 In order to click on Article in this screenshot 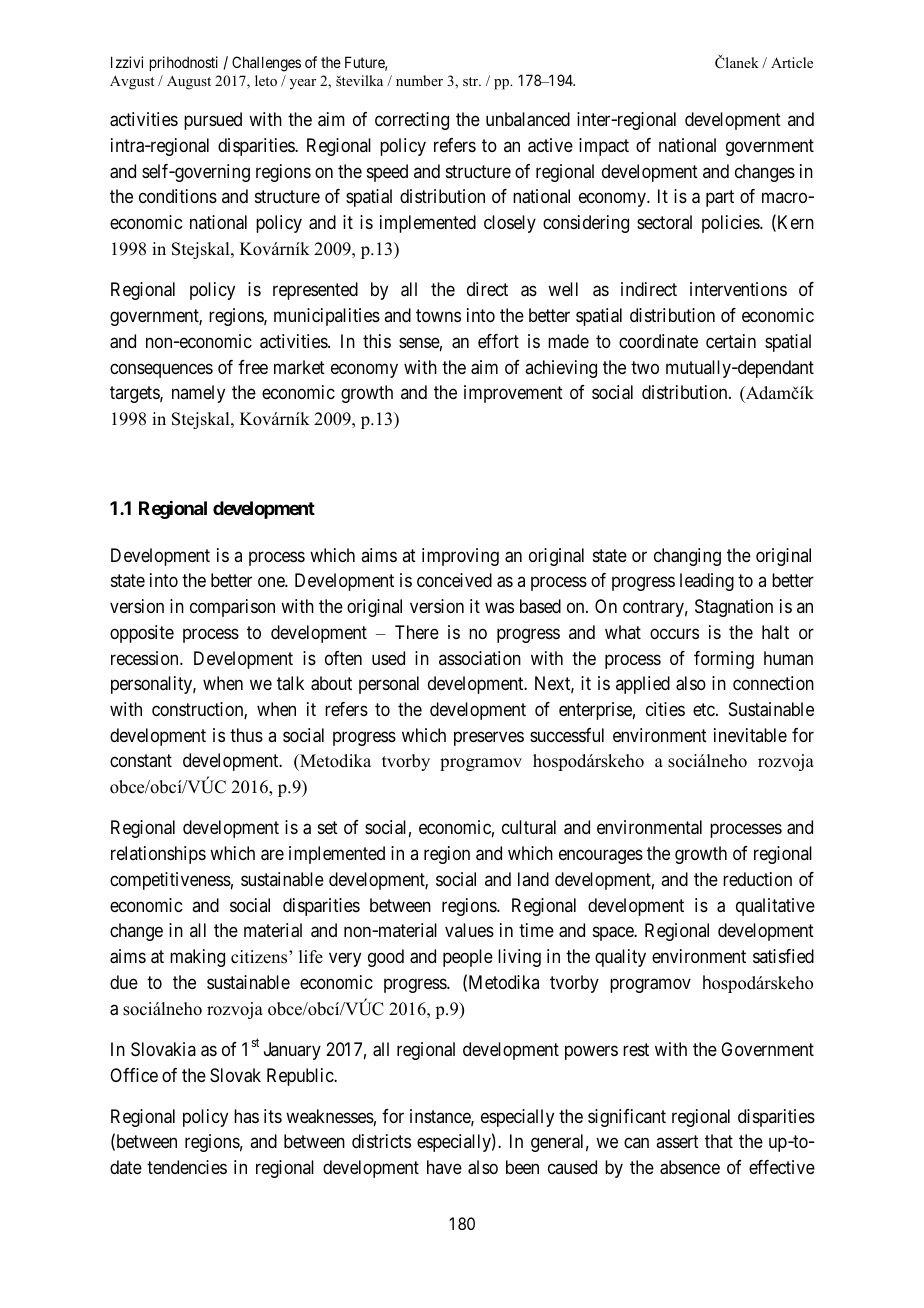, I will do `click(792, 62)`.
